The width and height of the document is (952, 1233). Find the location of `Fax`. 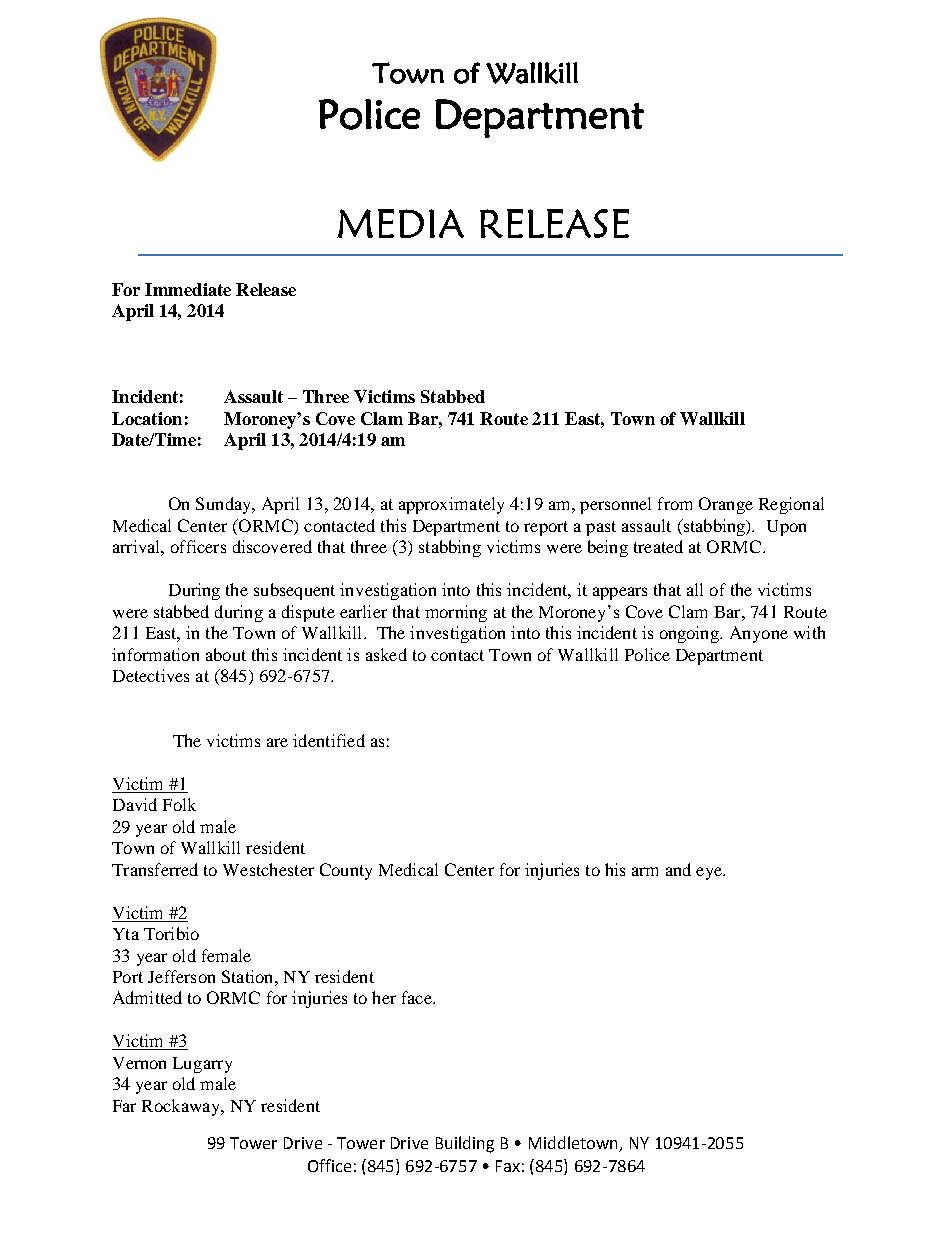

Fax is located at coordinates (508, 1166).
